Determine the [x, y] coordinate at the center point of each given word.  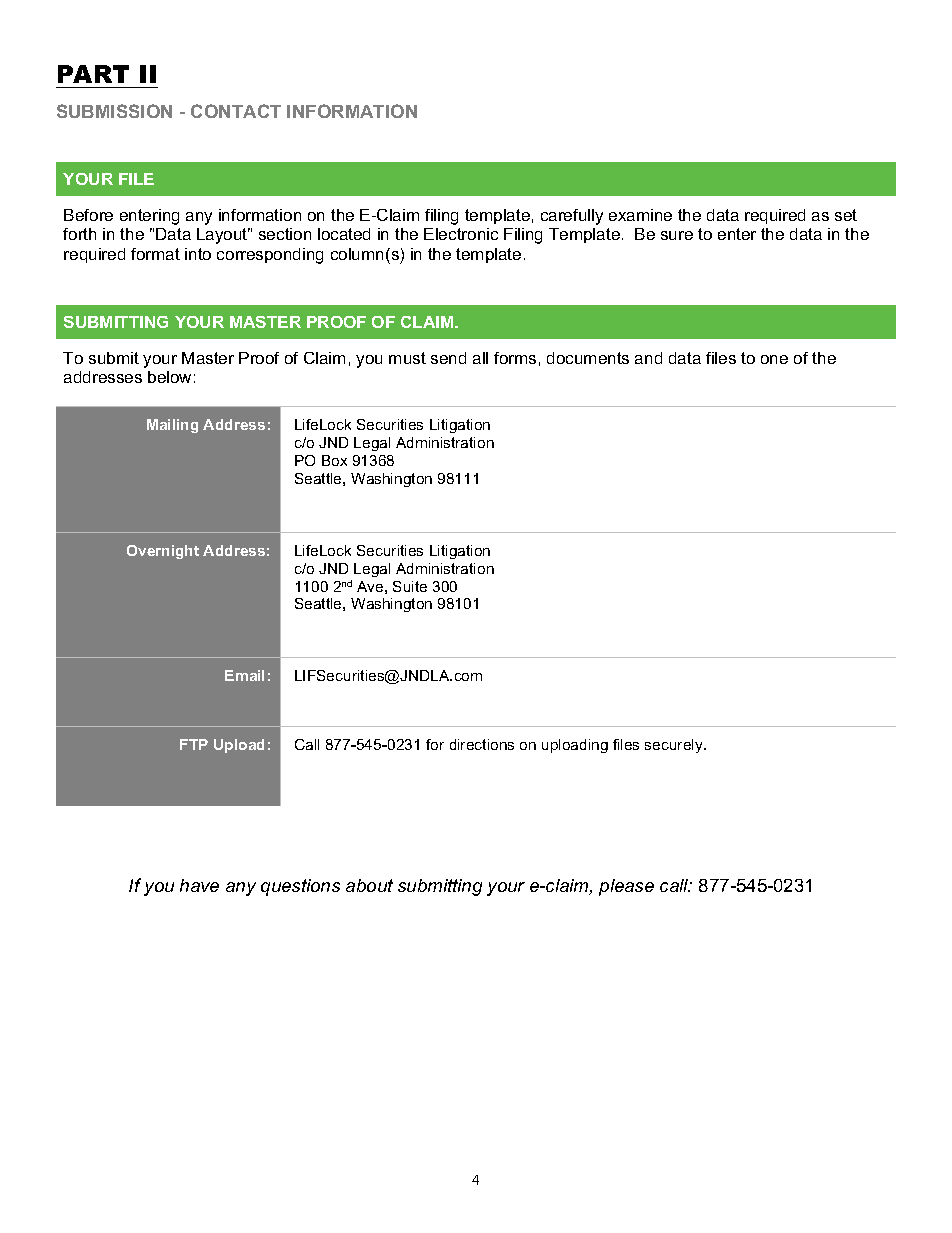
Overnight [163, 552]
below [169, 377]
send [448, 358]
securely [675, 746]
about [369, 885]
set [846, 215]
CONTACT [236, 111]
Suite [410, 586]
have [199, 885]
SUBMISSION [114, 111]
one [774, 359]
